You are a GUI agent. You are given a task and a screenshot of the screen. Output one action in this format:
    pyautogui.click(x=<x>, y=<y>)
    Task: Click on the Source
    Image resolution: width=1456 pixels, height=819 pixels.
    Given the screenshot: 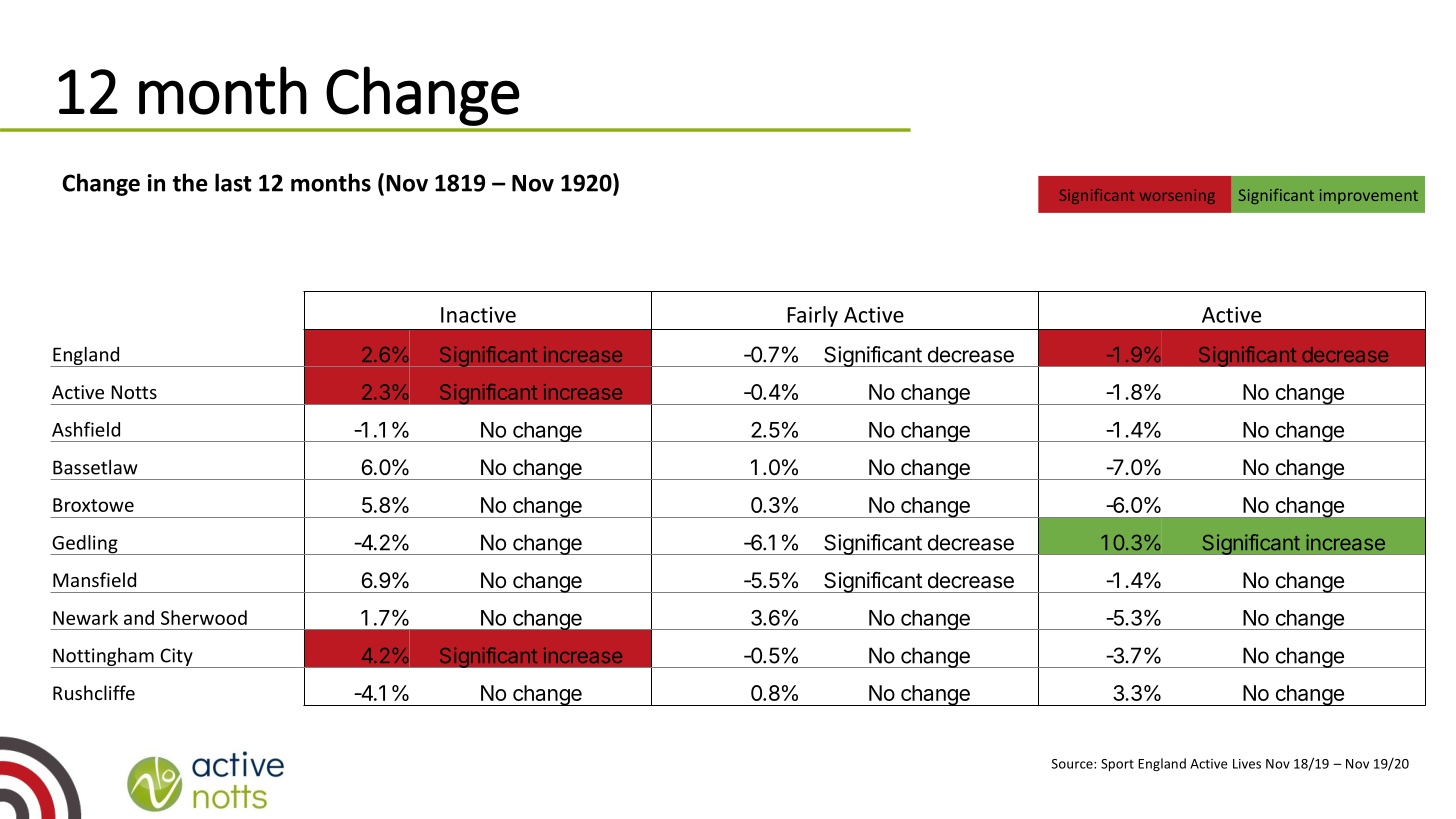 What is the action you would take?
    pyautogui.click(x=1073, y=764)
